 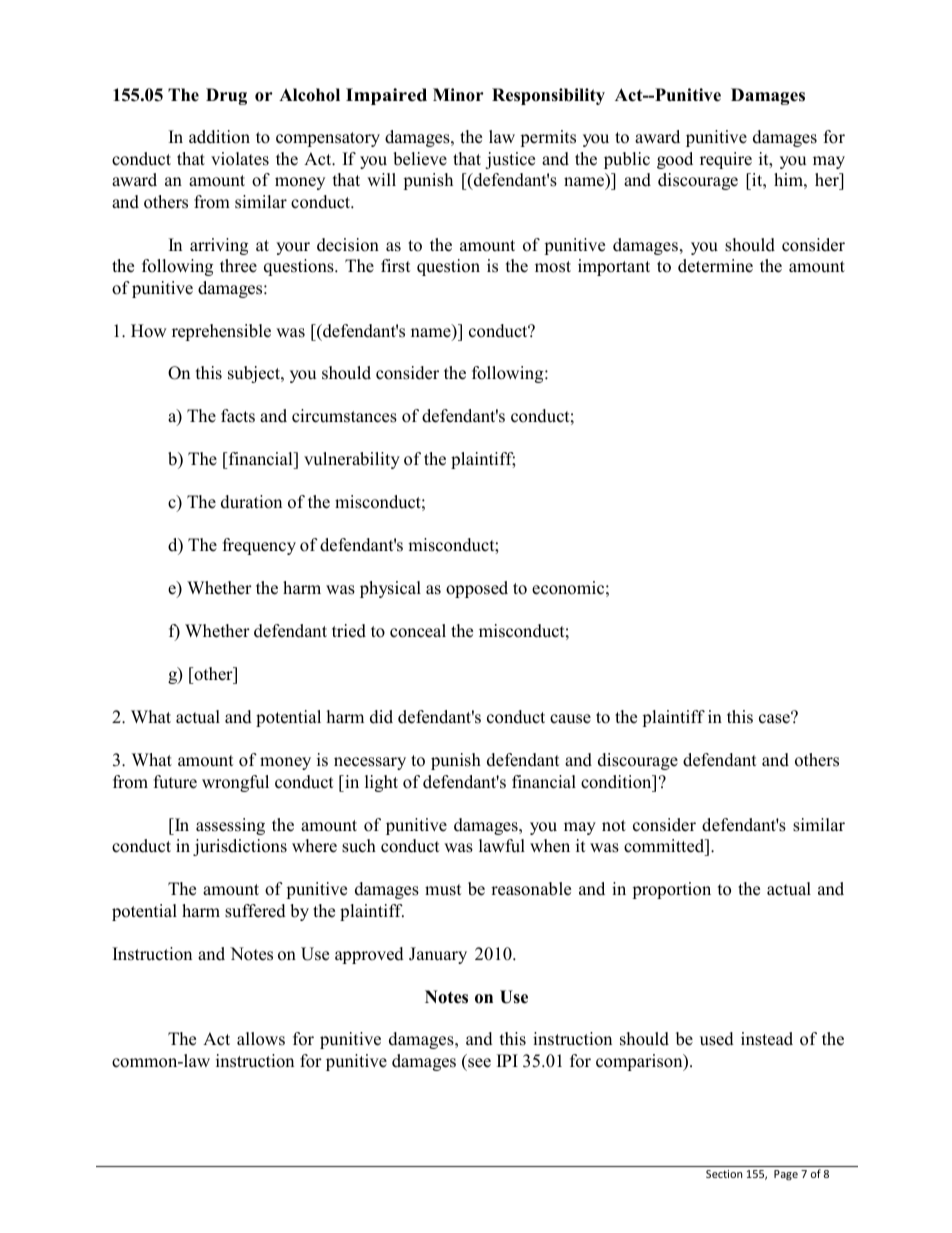 What do you see at coordinates (715, 266) in the screenshot?
I see `determine` at bounding box center [715, 266].
